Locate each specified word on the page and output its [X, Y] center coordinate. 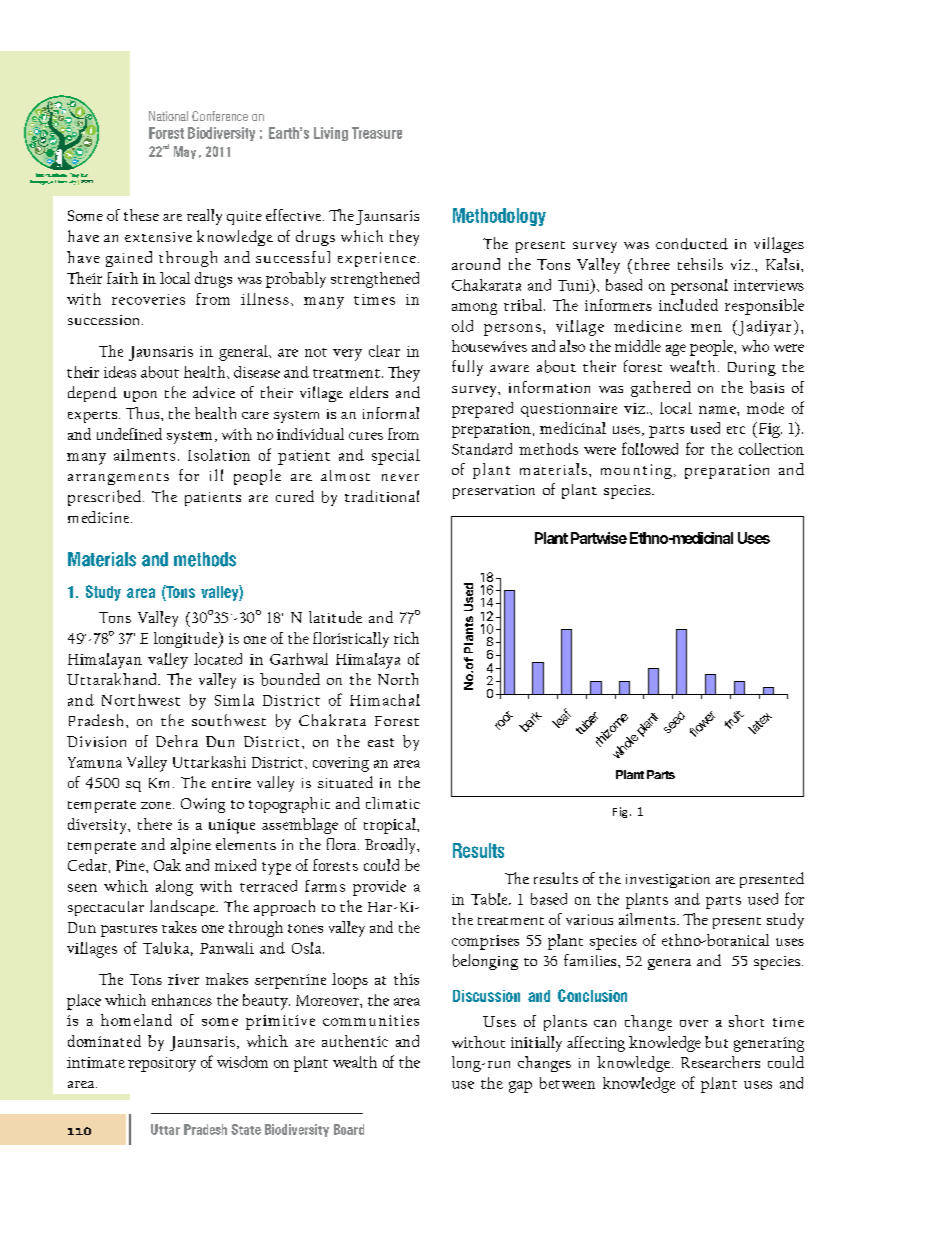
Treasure [377, 133]
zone [157, 805]
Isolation [219, 455]
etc [736, 430]
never [400, 477]
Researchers [720, 1062]
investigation [668, 881]
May [185, 152]
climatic [393, 803]
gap [520, 1087]
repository [162, 1064]
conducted [692, 244]
